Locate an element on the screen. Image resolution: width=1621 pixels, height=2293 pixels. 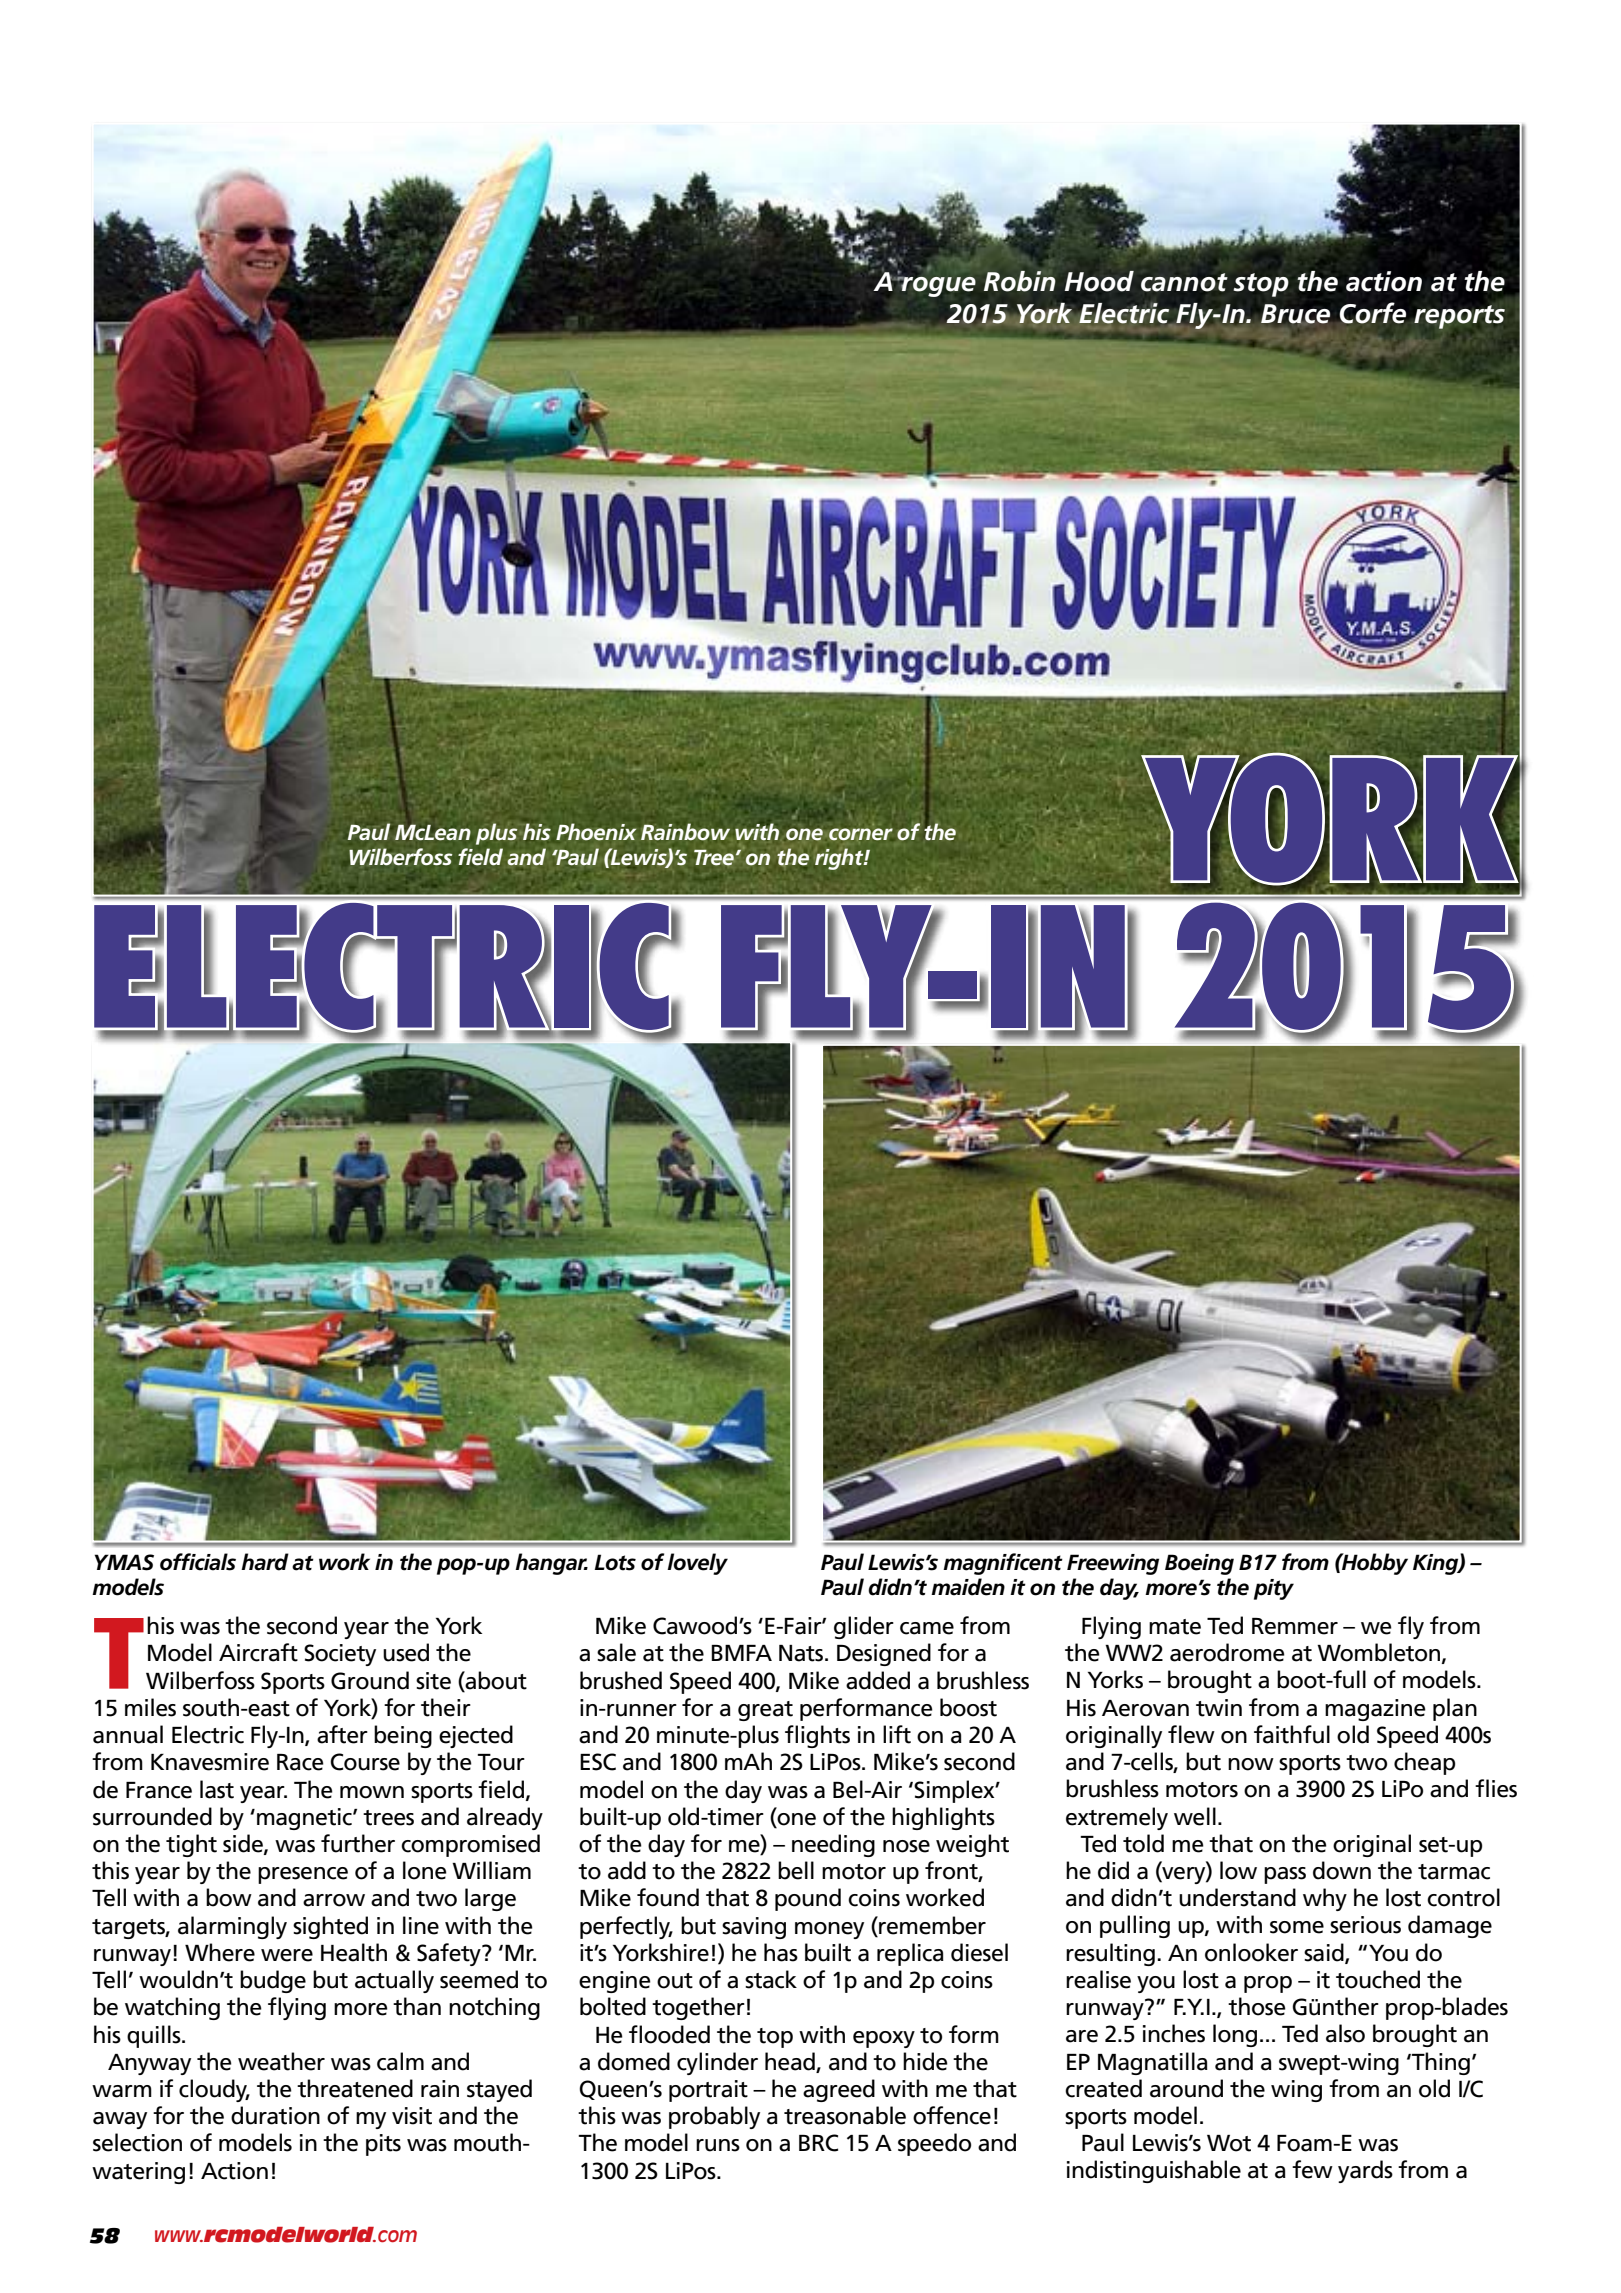
rogue is located at coordinates (938, 287).
